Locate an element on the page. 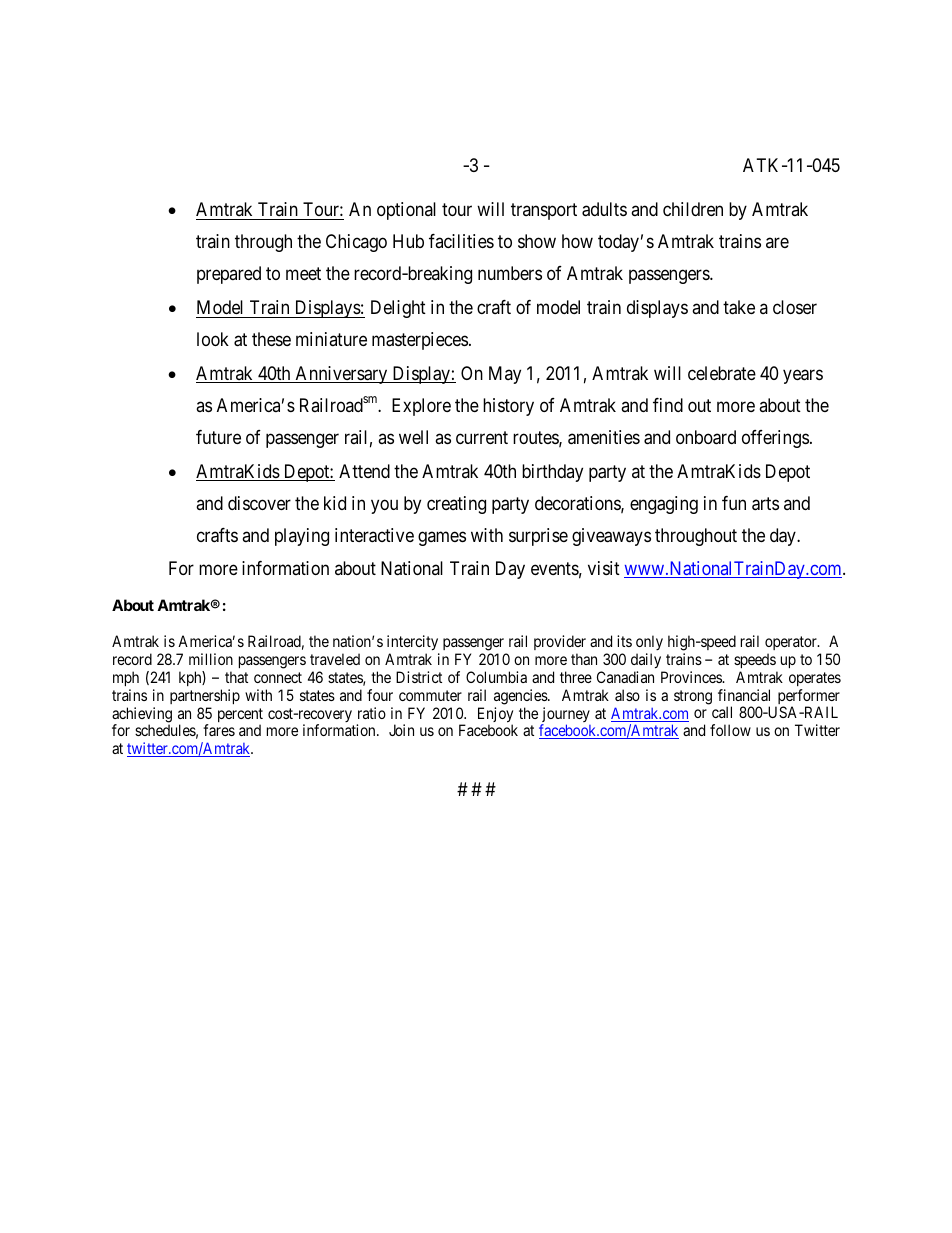  partnership is located at coordinates (205, 696).
